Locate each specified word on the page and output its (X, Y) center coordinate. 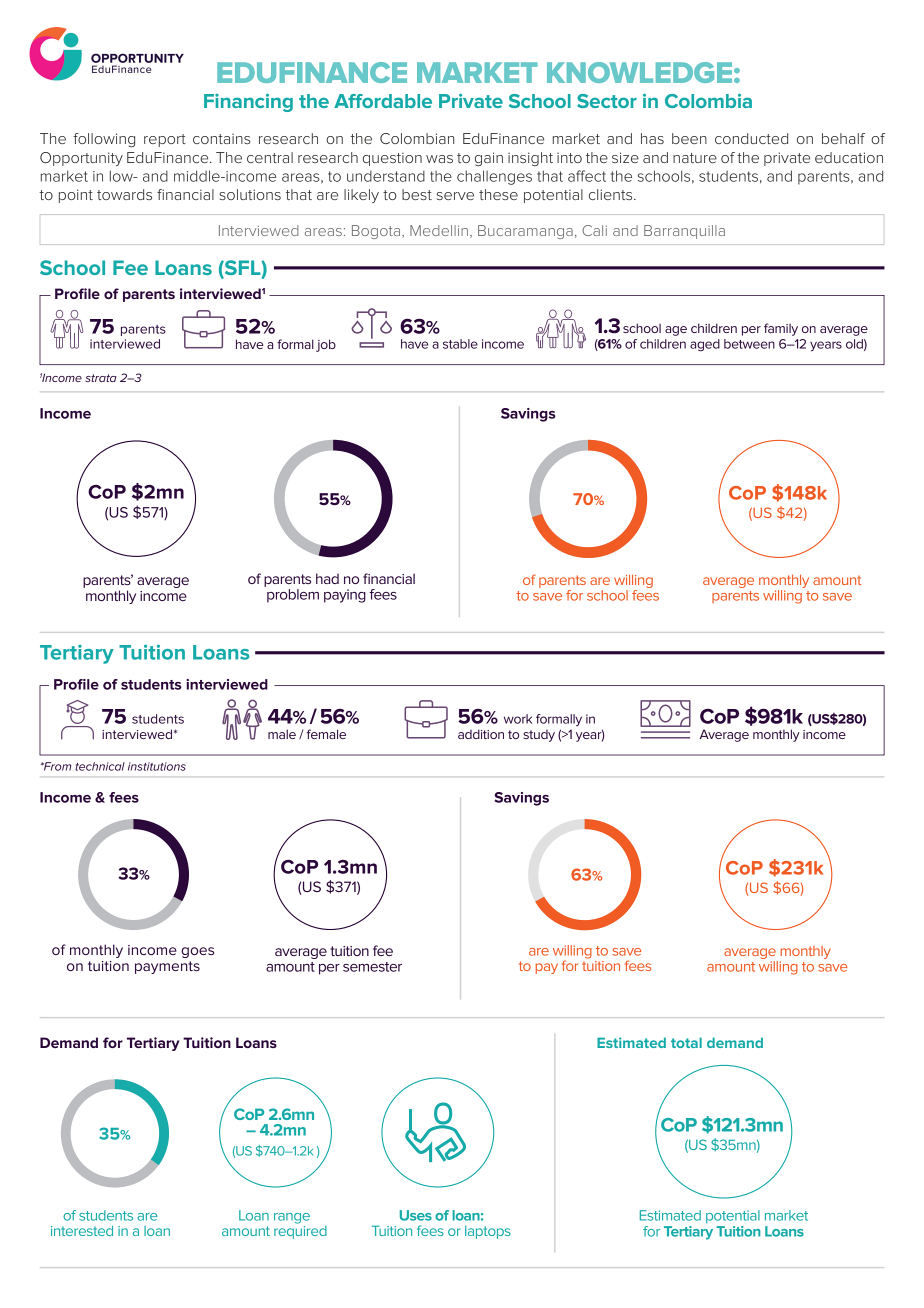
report (165, 140)
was (439, 159)
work (518, 719)
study (539, 736)
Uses (416, 1215)
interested (82, 1231)
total (686, 1042)
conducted (751, 138)
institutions (157, 766)
